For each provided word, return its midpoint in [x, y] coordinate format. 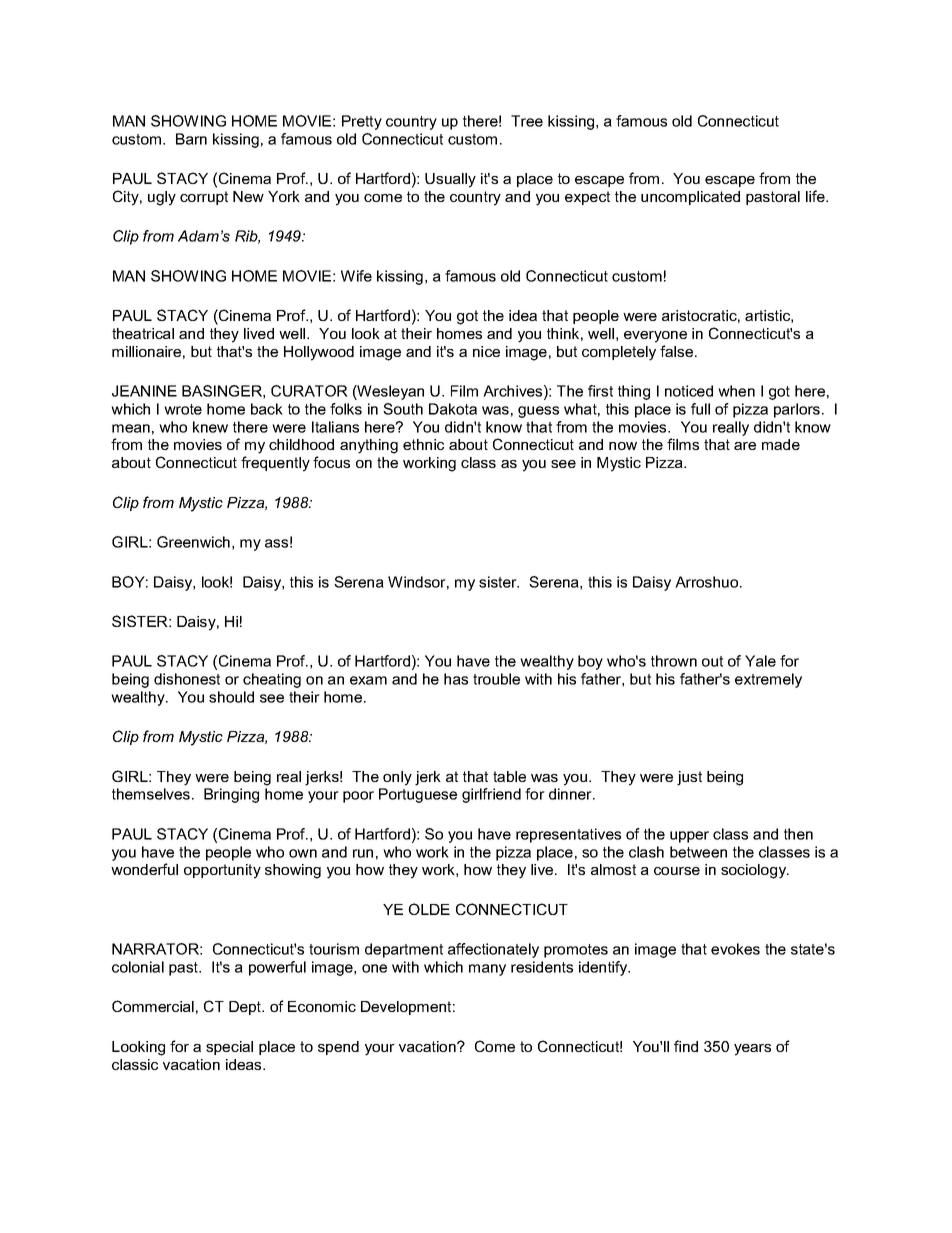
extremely [768, 680]
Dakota [453, 409]
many [487, 970]
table [509, 776]
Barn [191, 139]
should [231, 697]
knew [210, 427]
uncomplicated [690, 198]
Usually [450, 180]
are [745, 446]
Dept [246, 1008]
